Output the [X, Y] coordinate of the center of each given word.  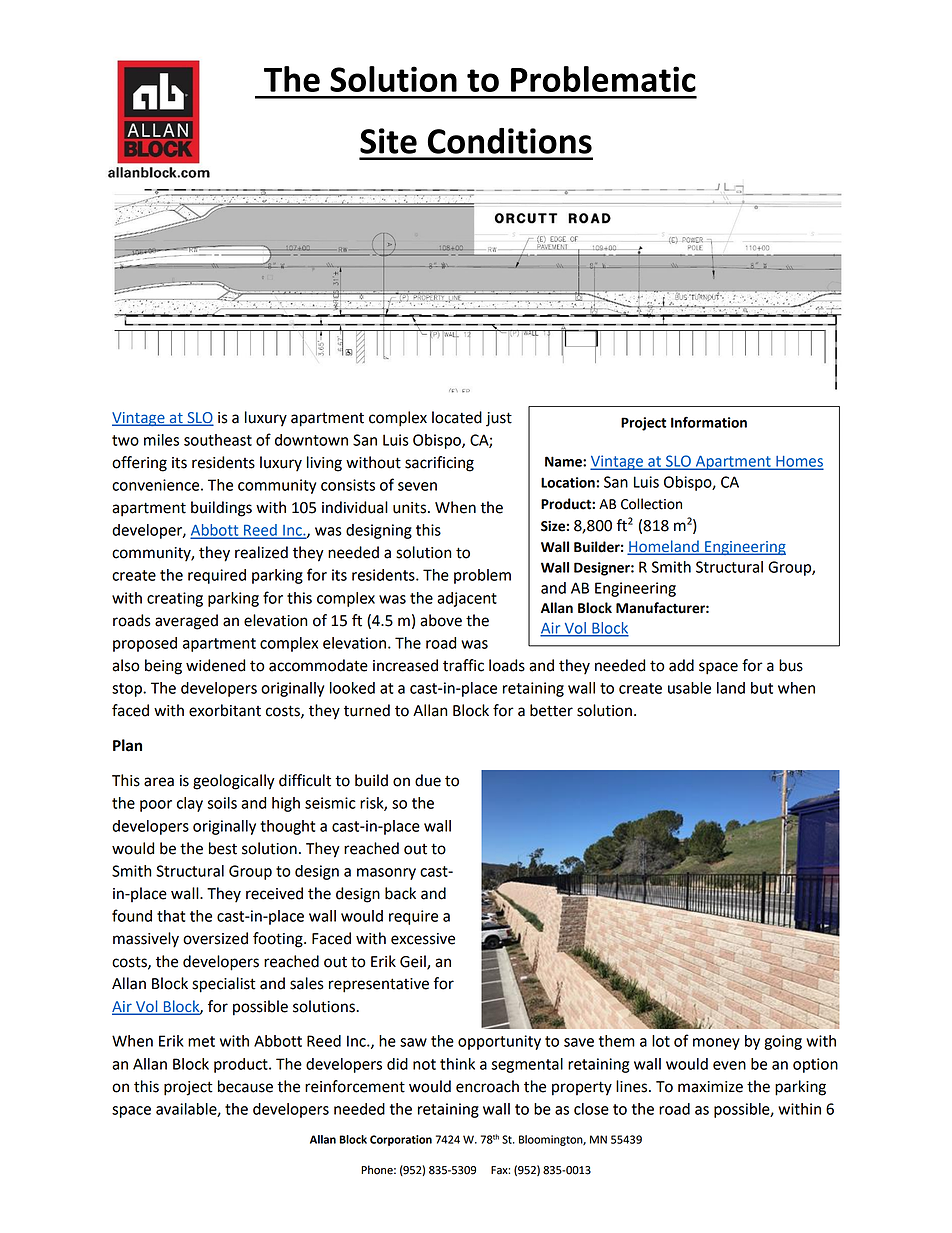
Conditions [510, 141]
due [428, 780]
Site [388, 141]
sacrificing [439, 464]
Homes [798, 462]
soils [222, 803]
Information [709, 422]
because [245, 1086]
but [762, 688]
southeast [218, 440]
